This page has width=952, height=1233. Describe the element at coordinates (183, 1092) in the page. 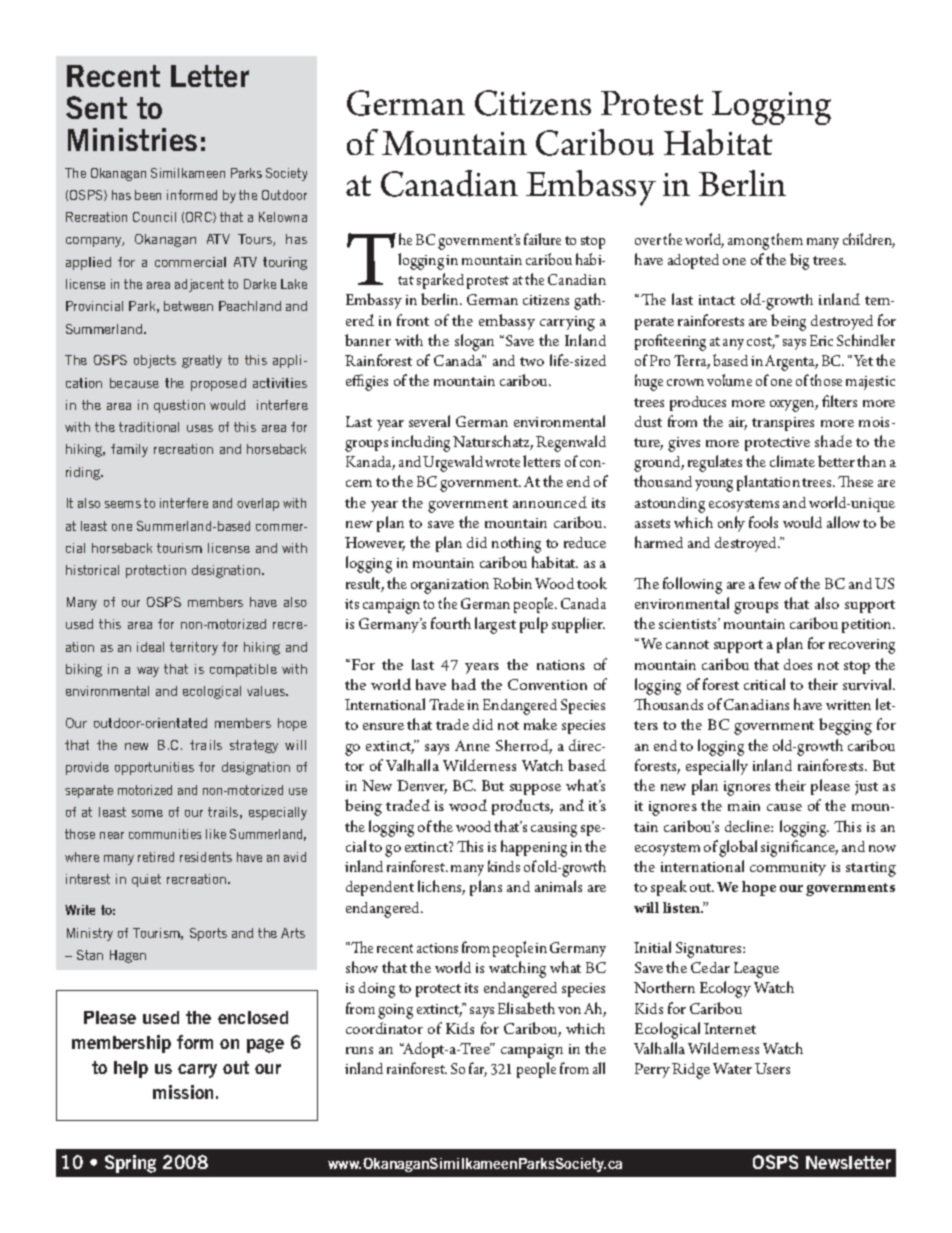

I see `mission` at that location.
